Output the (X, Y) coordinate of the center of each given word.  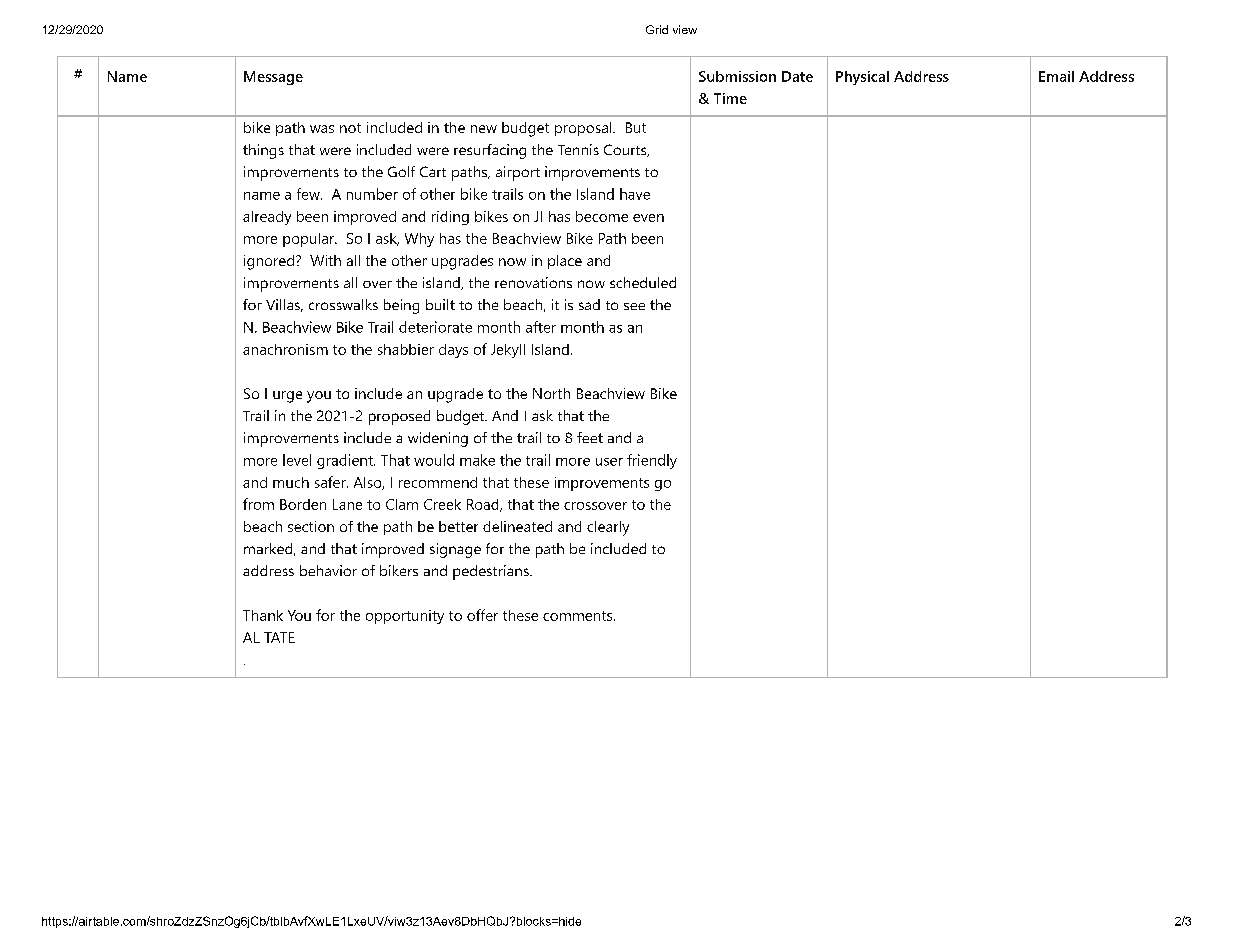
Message (273, 78)
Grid (657, 29)
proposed (399, 417)
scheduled (643, 282)
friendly (652, 461)
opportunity (405, 617)
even (648, 218)
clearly (608, 528)
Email (1056, 76)
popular (309, 240)
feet (590, 437)
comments (577, 616)
